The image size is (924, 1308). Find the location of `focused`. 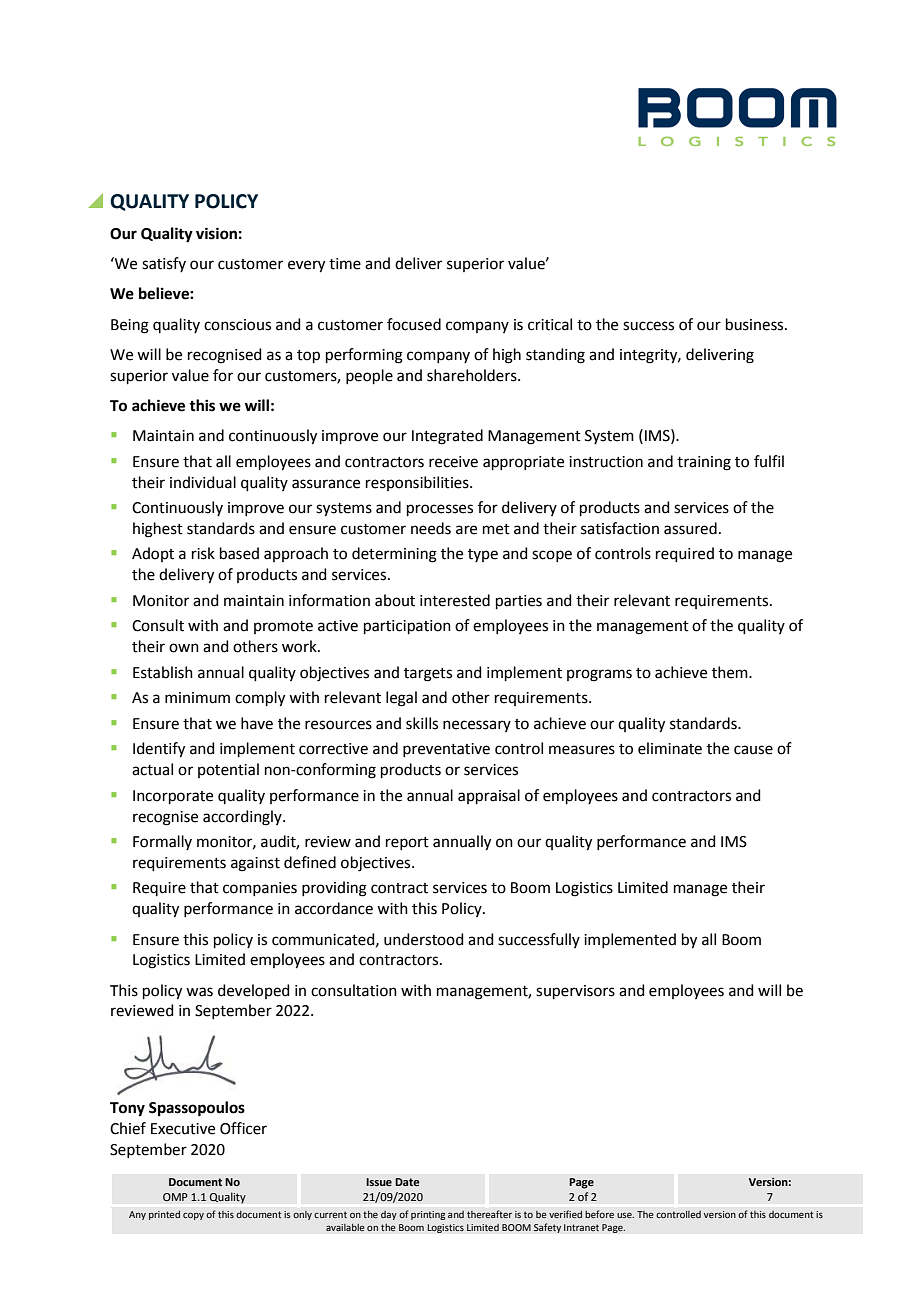

focused is located at coordinates (414, 324).
